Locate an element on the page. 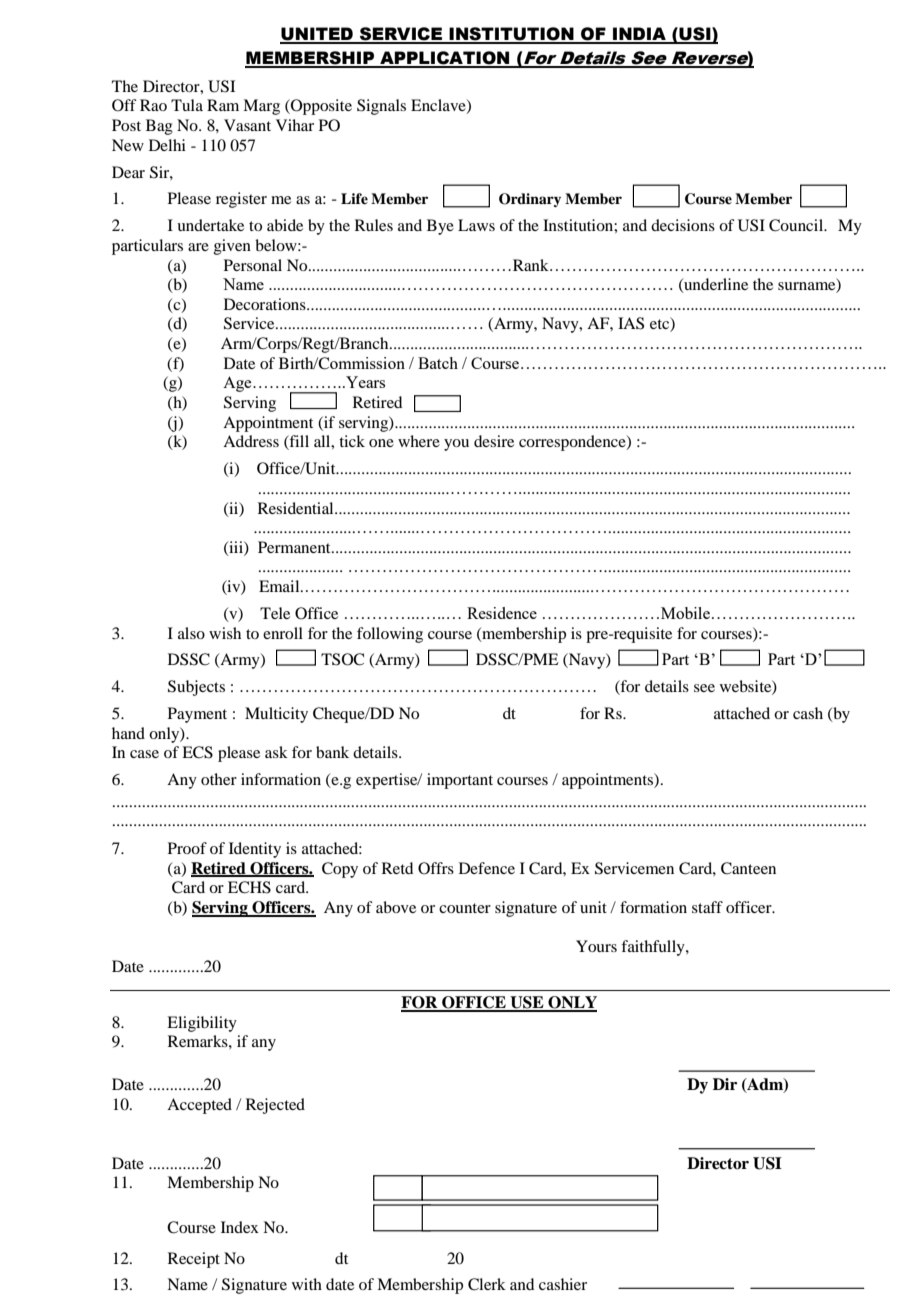  APPLICATION is located at coordinates (445, 59).
